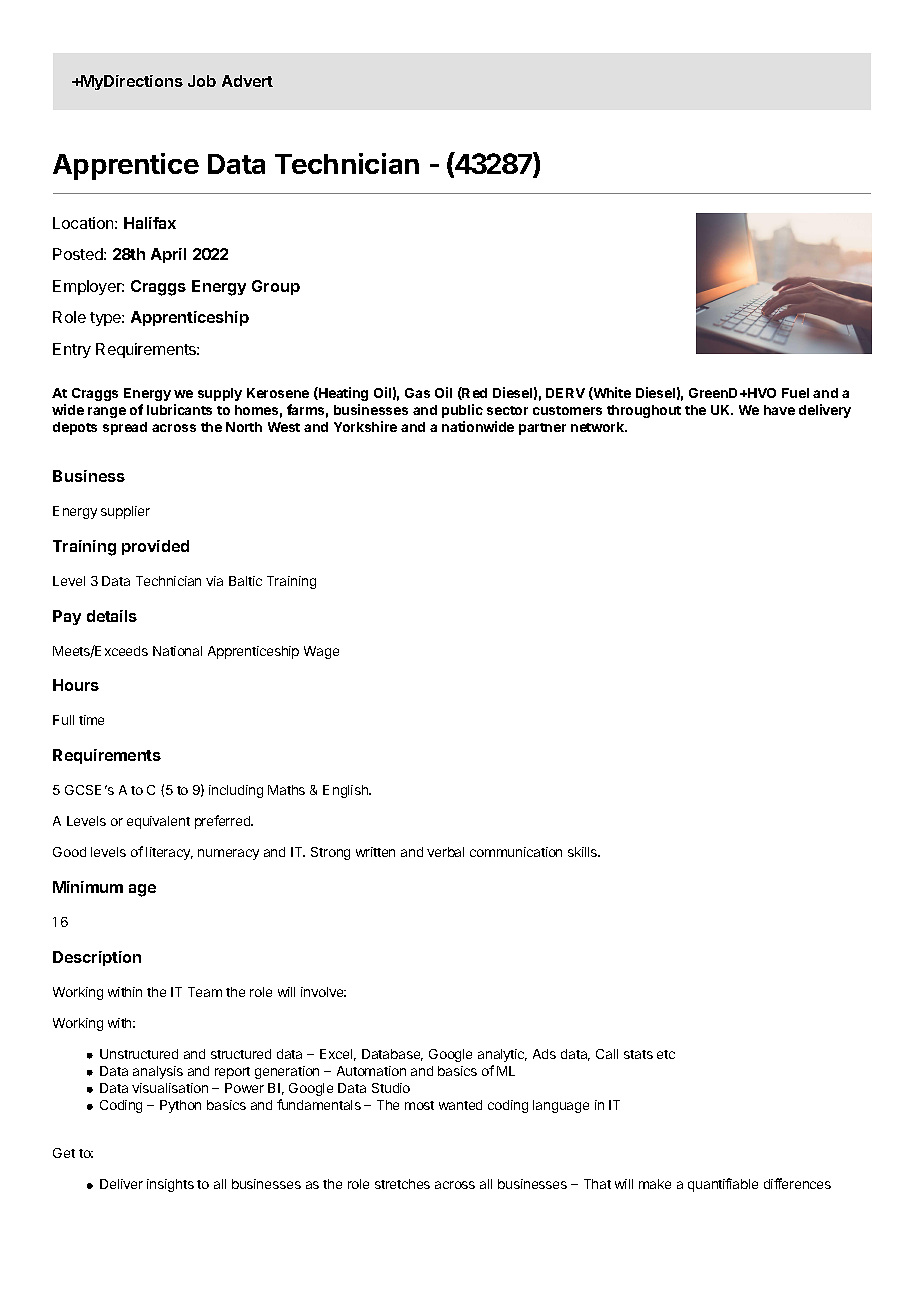 The width and height of the document is (924, 1308). I want to click on insights, so click(170, 1185).
